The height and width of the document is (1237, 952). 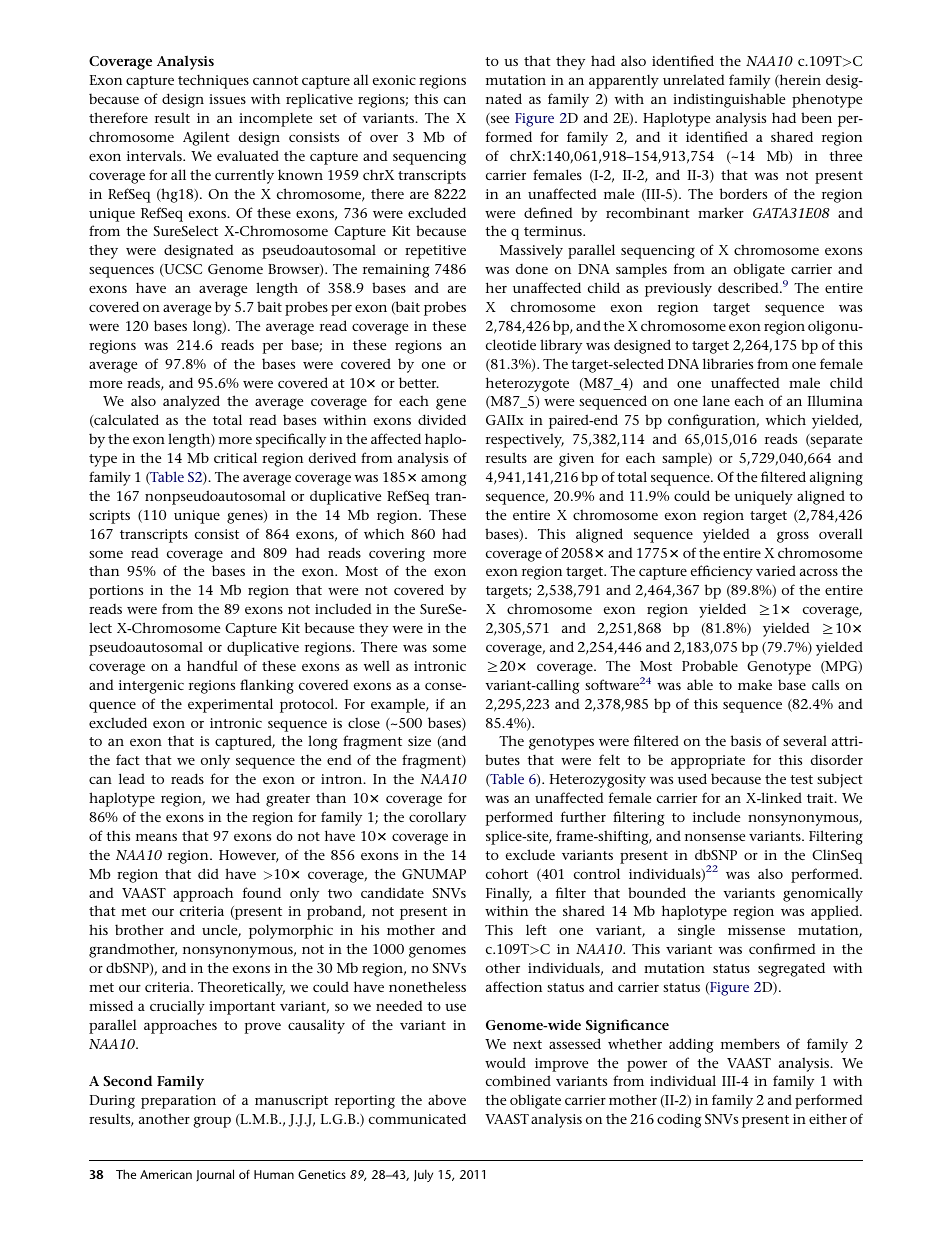 I want to click on either, so click(x=828, y=1118).
